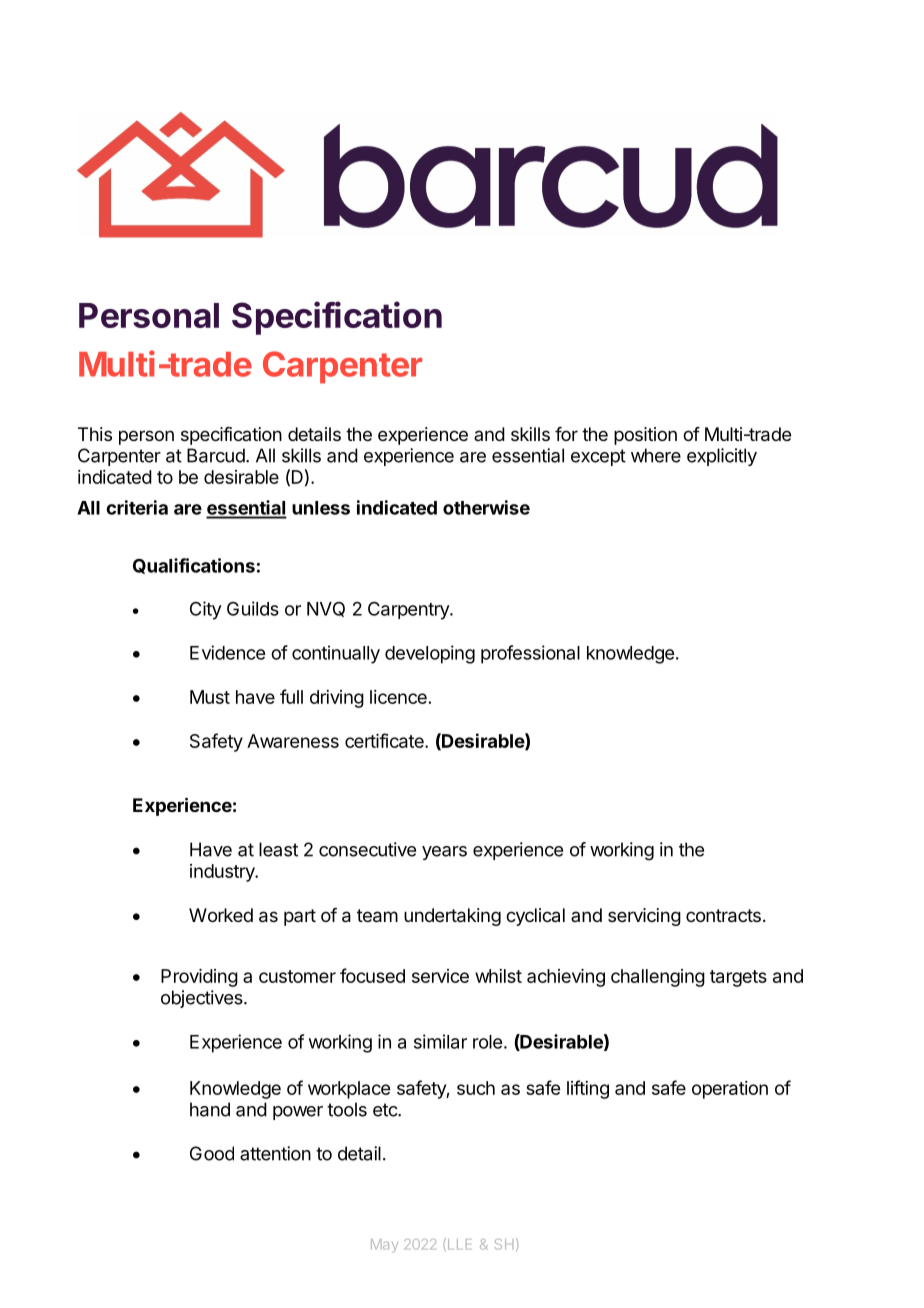  What do you see at coordinates (398, 697) in the document?
I see `licence` at bounding box center [398, 697].
